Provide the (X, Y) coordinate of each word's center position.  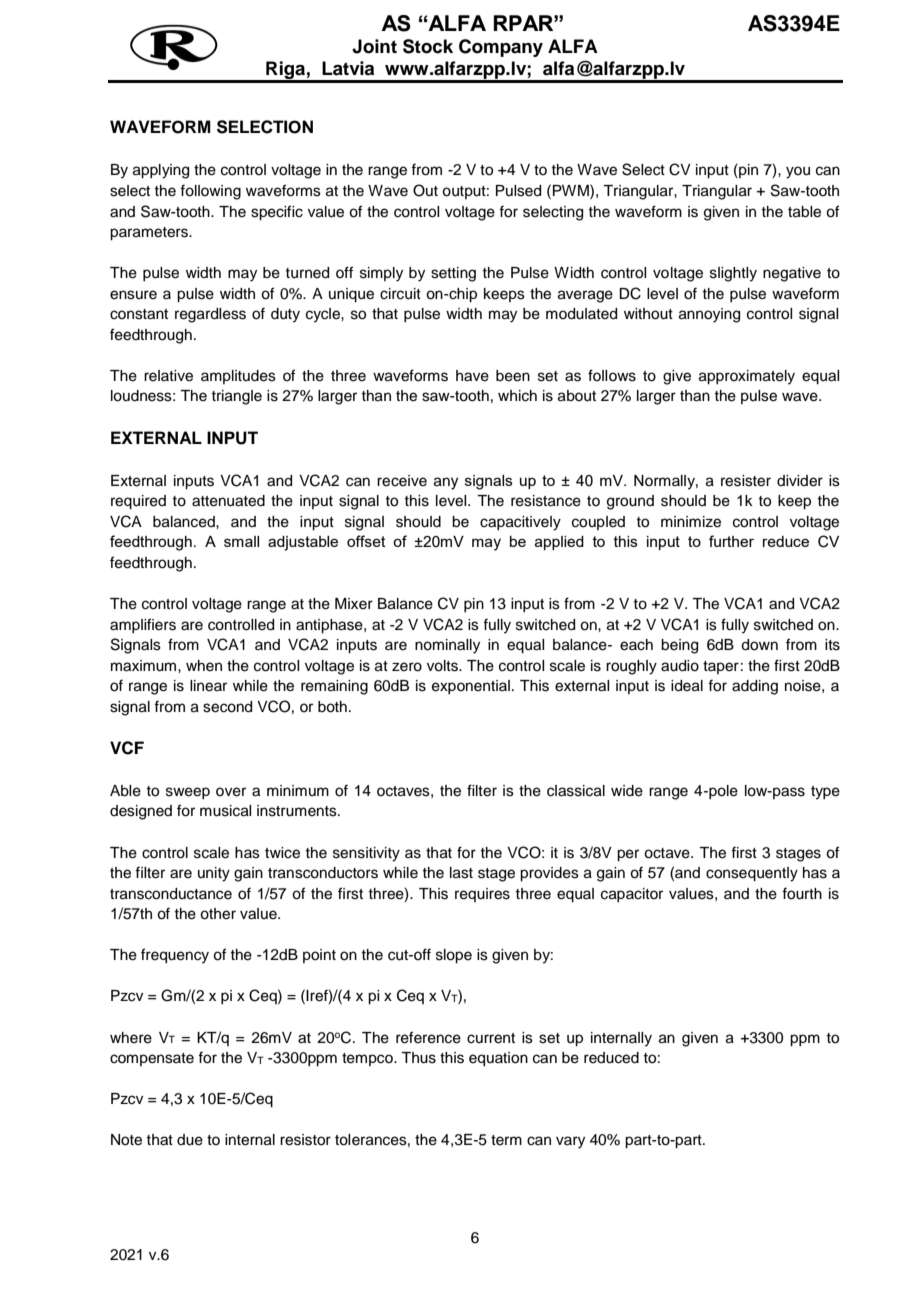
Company (501, 48)
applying (161, 171)
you (798, 172)
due (190, 1140)
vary (570, 1142)
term (506, 1140)
